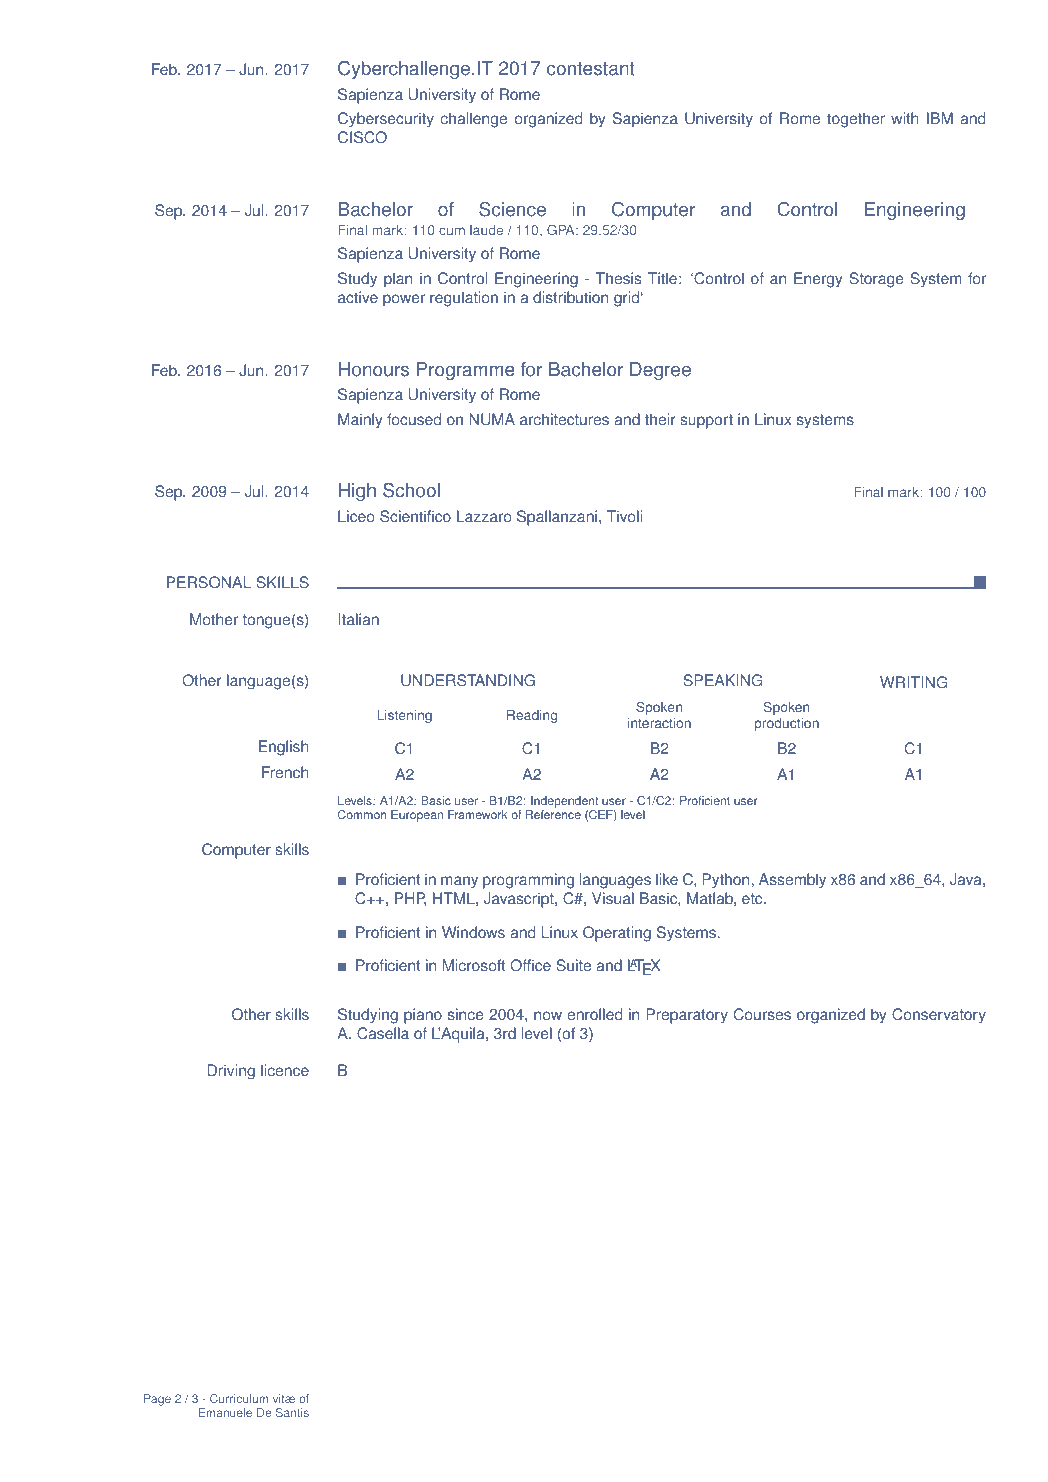  I want to click on together, so click(856, 120).
